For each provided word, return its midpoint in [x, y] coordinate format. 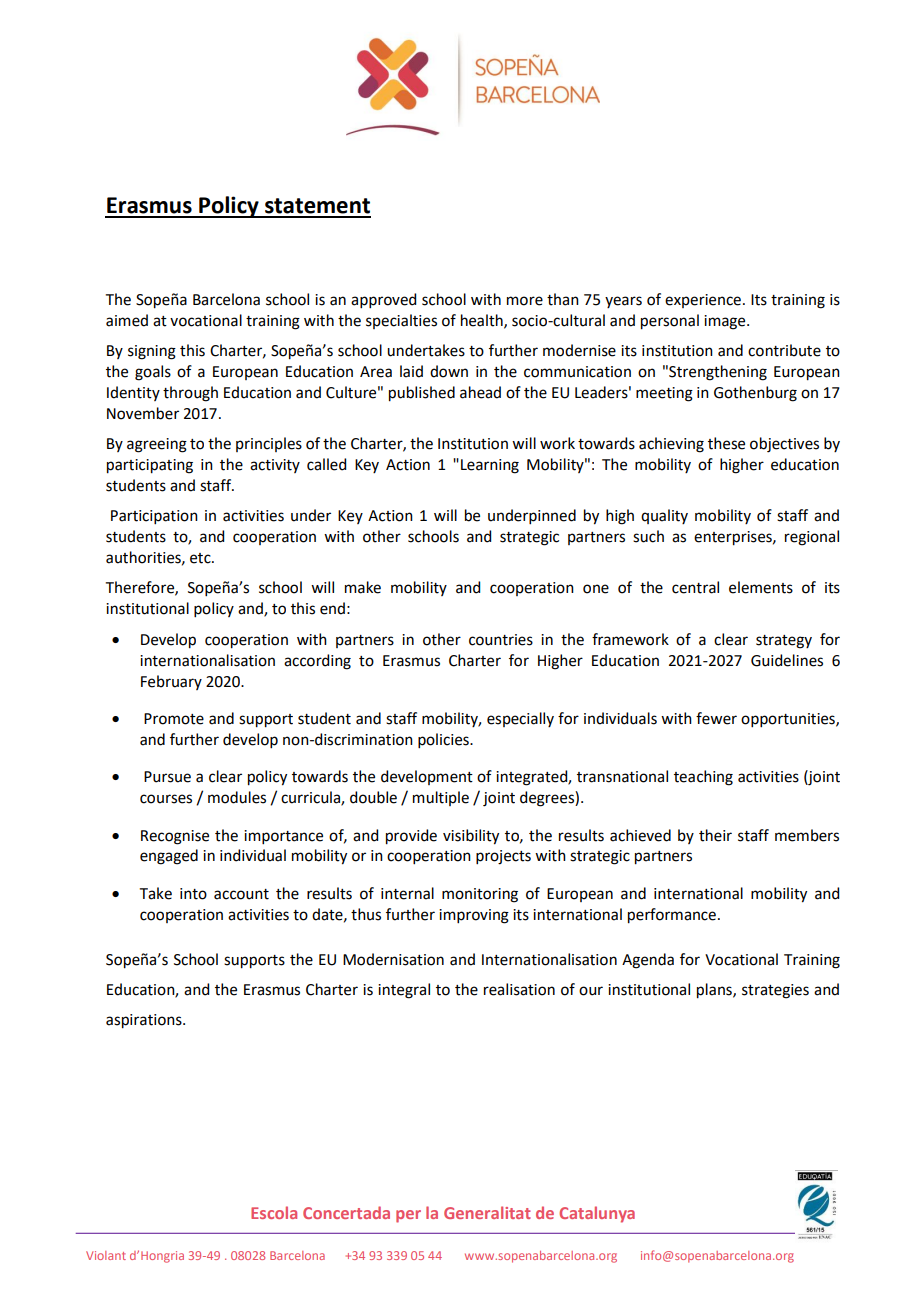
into [193, 894]
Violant [106, 1255]
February [171, 682]
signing [152, 352]
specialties [401, 321]
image [726, 322]
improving [474, 916]
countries [501, 640]
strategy [784, 642]
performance [672, 916]
